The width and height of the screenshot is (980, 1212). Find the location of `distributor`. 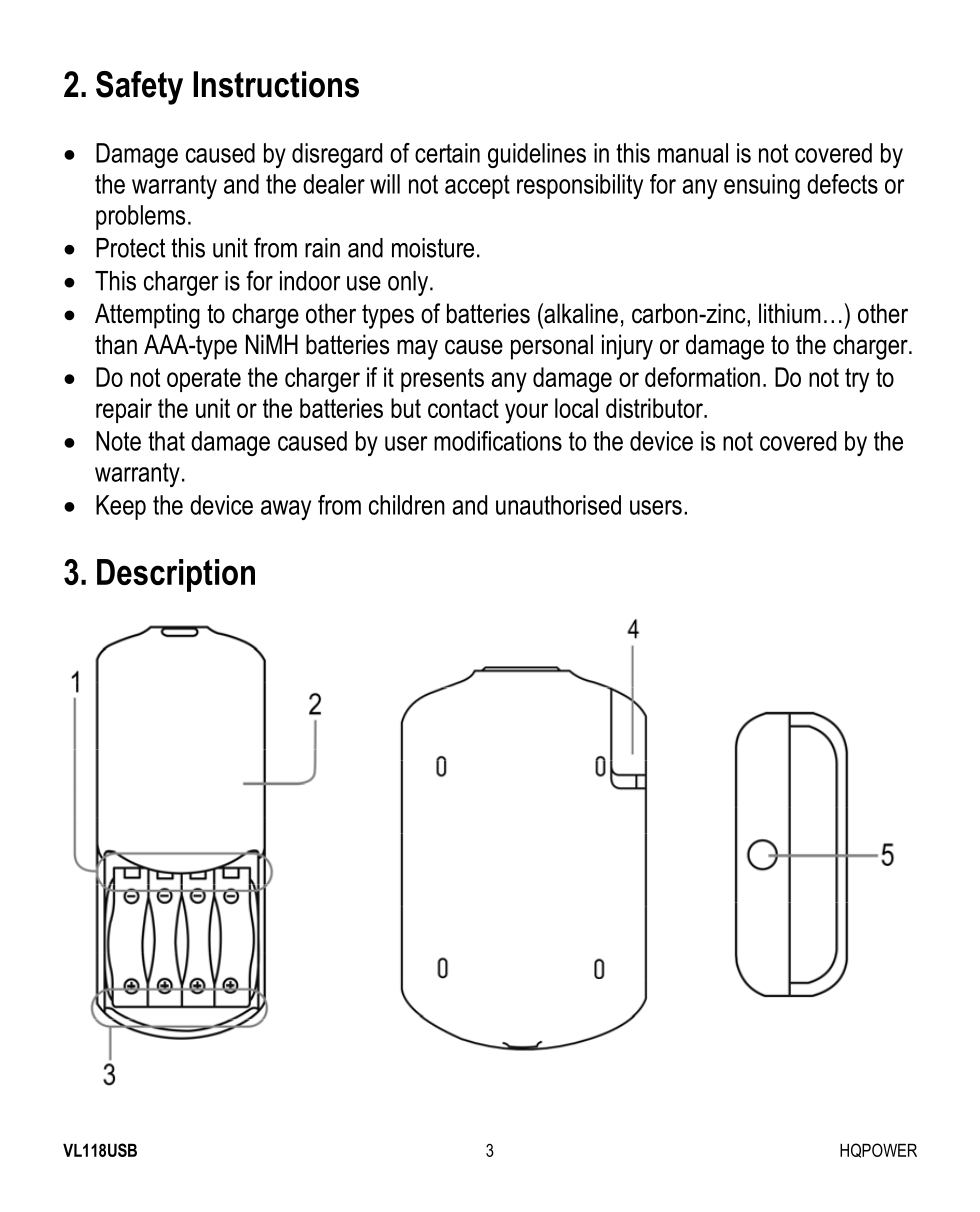

distributor is located at coordinates (655, 408).
